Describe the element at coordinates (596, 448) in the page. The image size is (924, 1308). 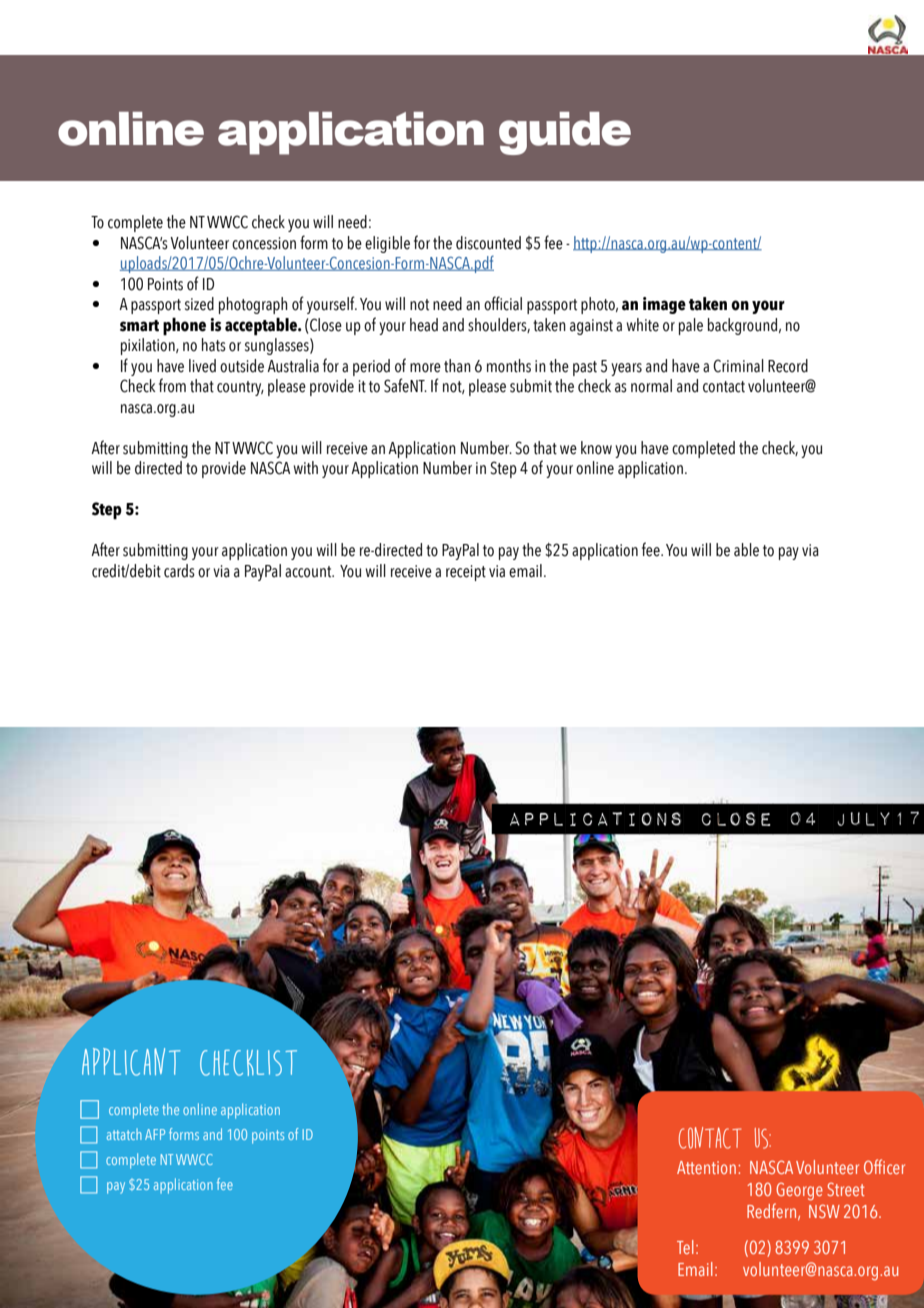
I see `know` at that location.
